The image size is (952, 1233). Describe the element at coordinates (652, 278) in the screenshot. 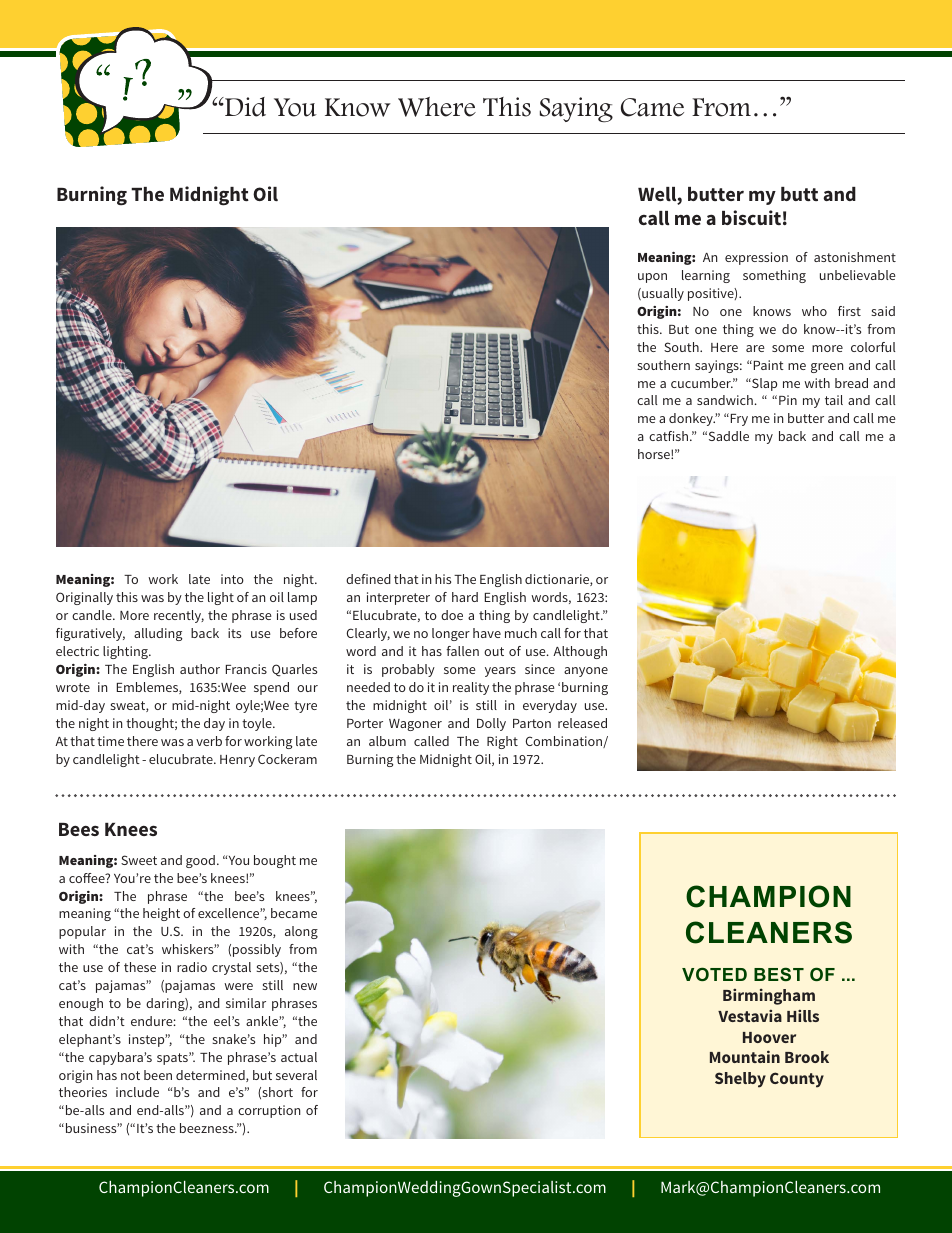

I see `upon` at that location.
